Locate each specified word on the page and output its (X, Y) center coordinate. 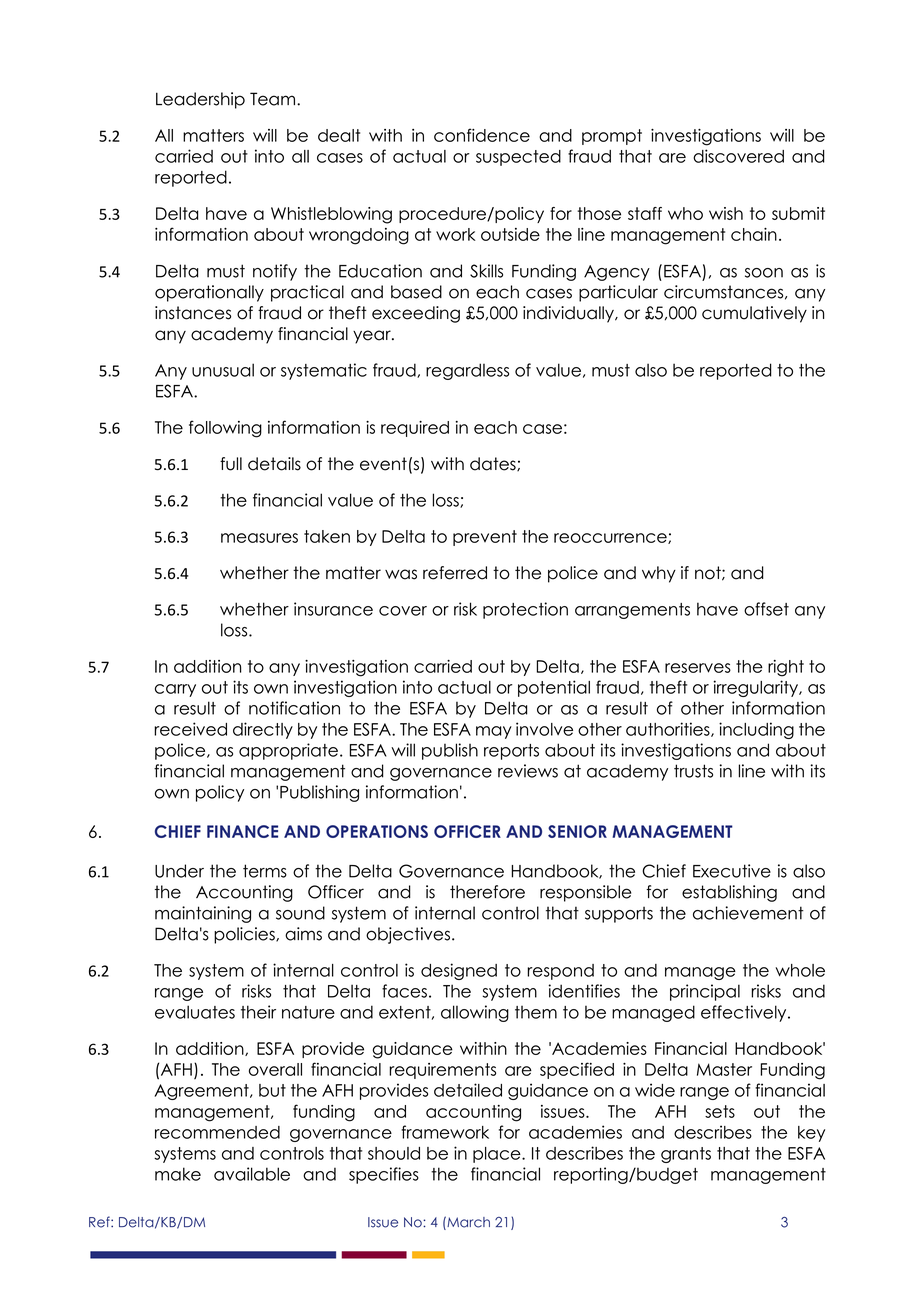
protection (525, 610)
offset (766, 609)
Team (274, 99)
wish (726, 213)
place (498, 1155)
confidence (482, 135)
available (252, 1174)
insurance (333, 609)
